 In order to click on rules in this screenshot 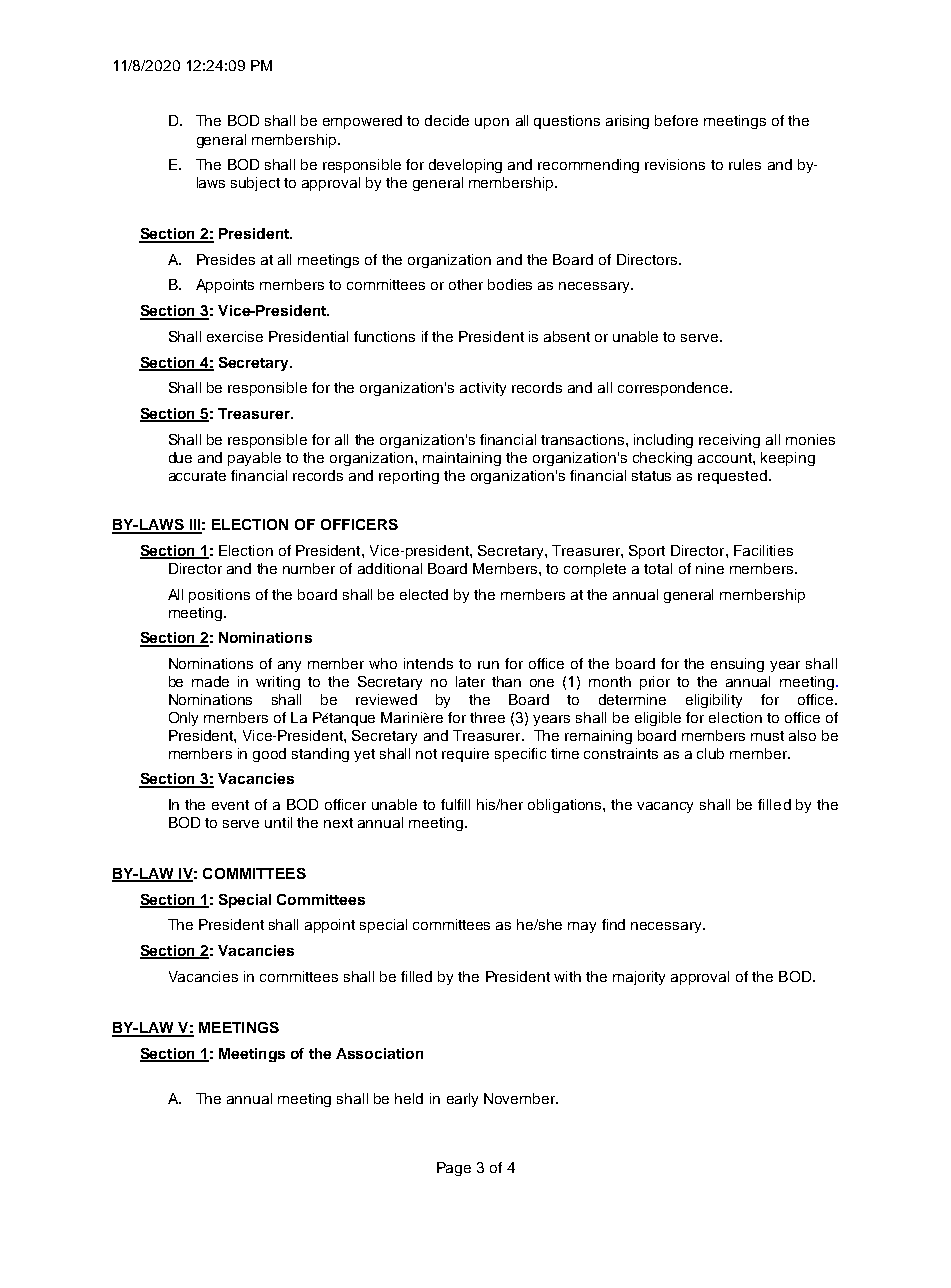, I will do `click(745, 164)`.
